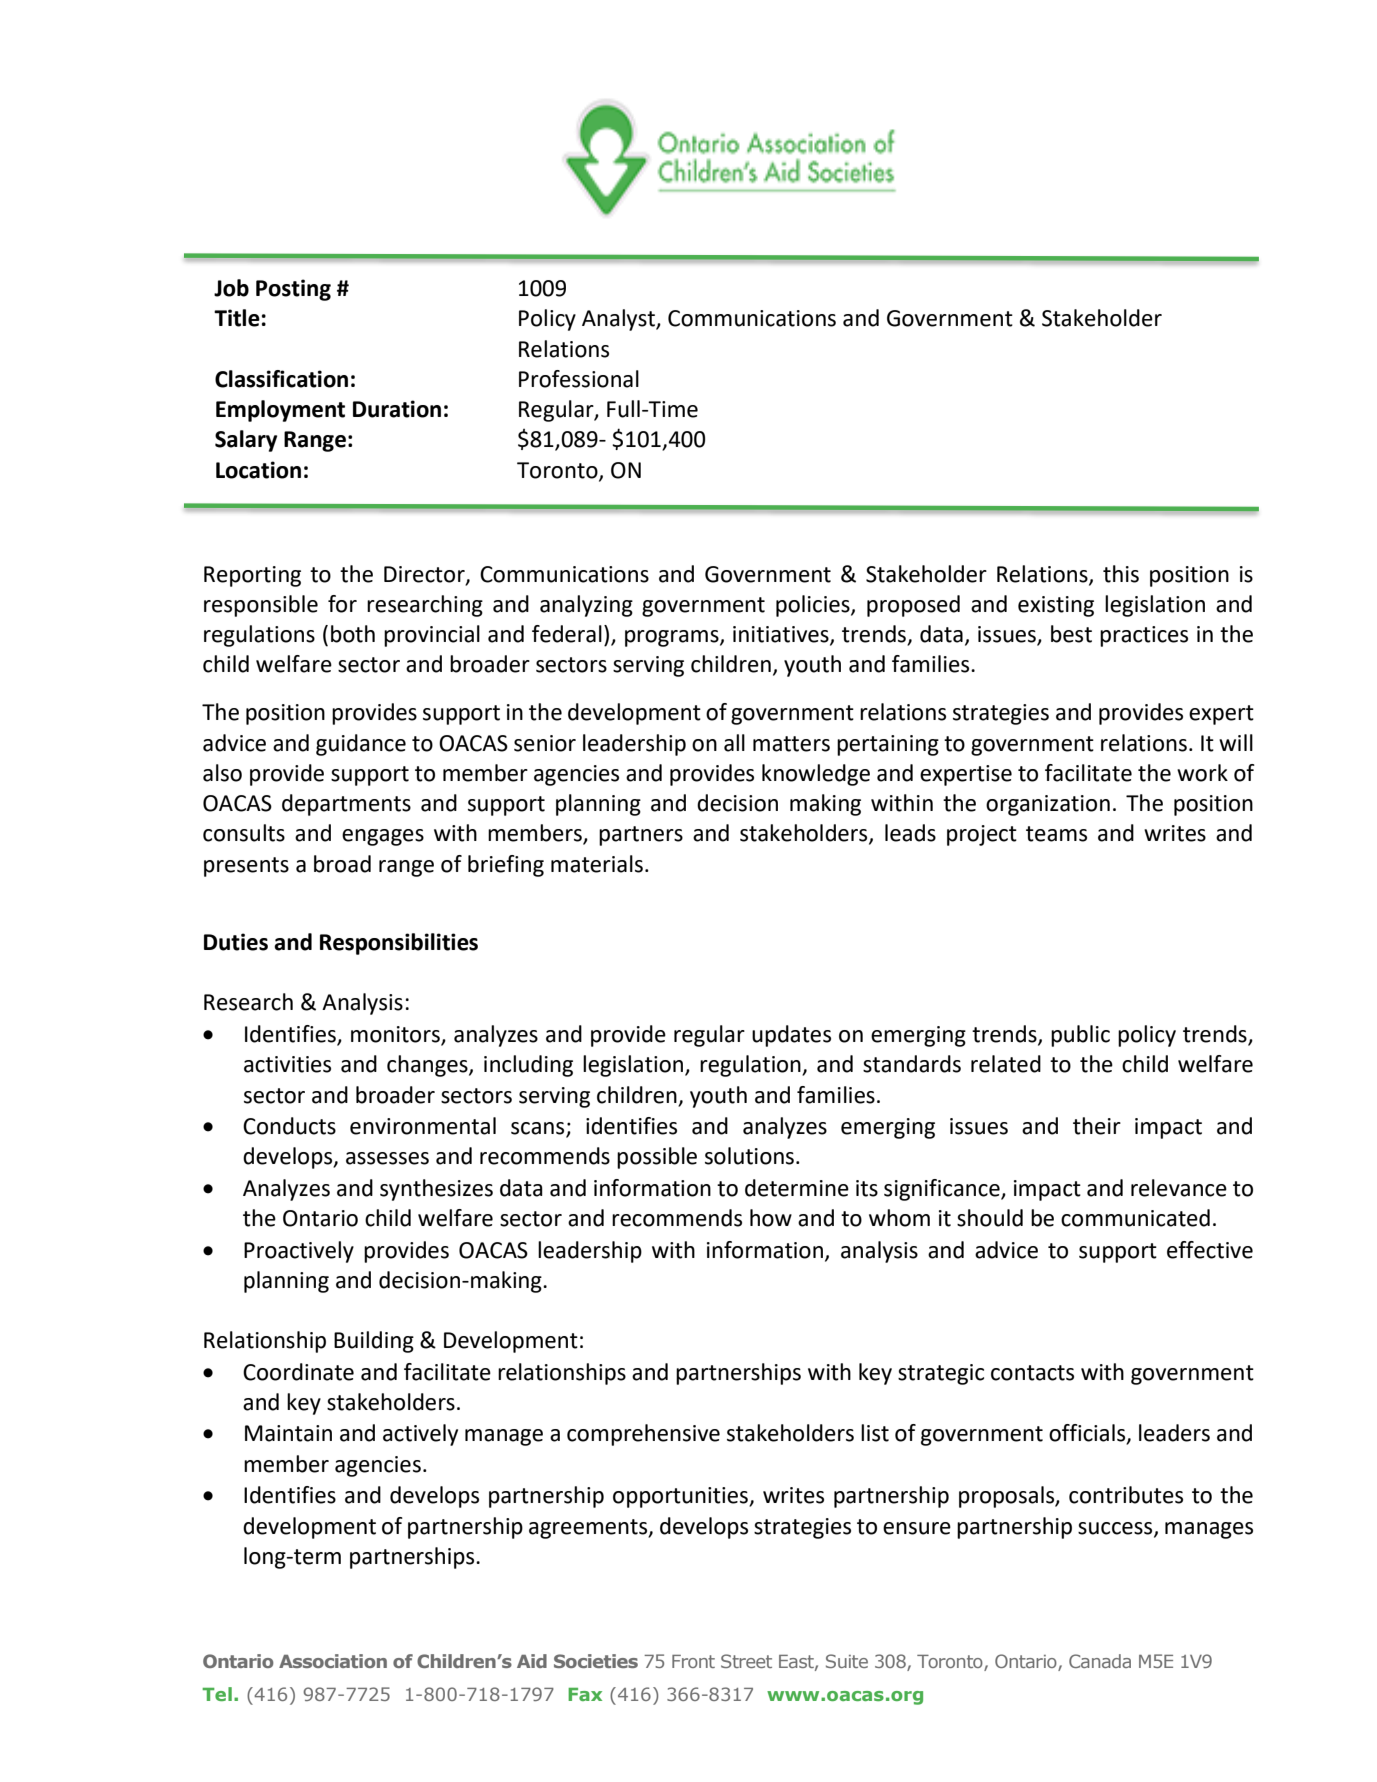 This screenshot has height=1782, width=1377. What do you see at coordinates (746, 1661) in the screenshot?
I see `Street` at bounding box center [746, 1661].
